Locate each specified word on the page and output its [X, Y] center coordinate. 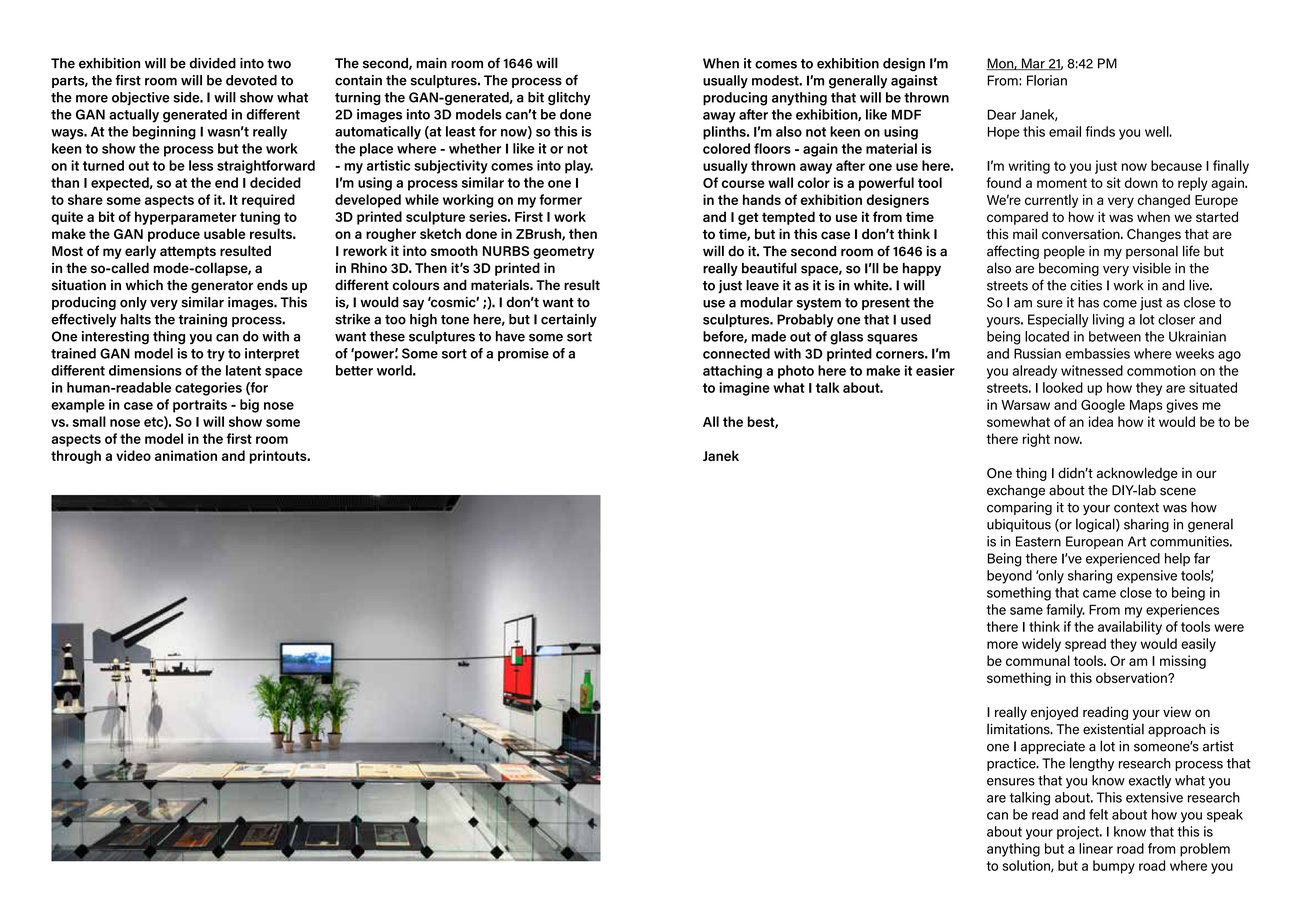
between [1115, 336]
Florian [1047, 80]
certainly [569, 320]
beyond [1009, 577]
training [202, 320]
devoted [251, 80]
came [1099, 594]
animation [186, 455]
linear [1096, 848]
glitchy [569, 98]
